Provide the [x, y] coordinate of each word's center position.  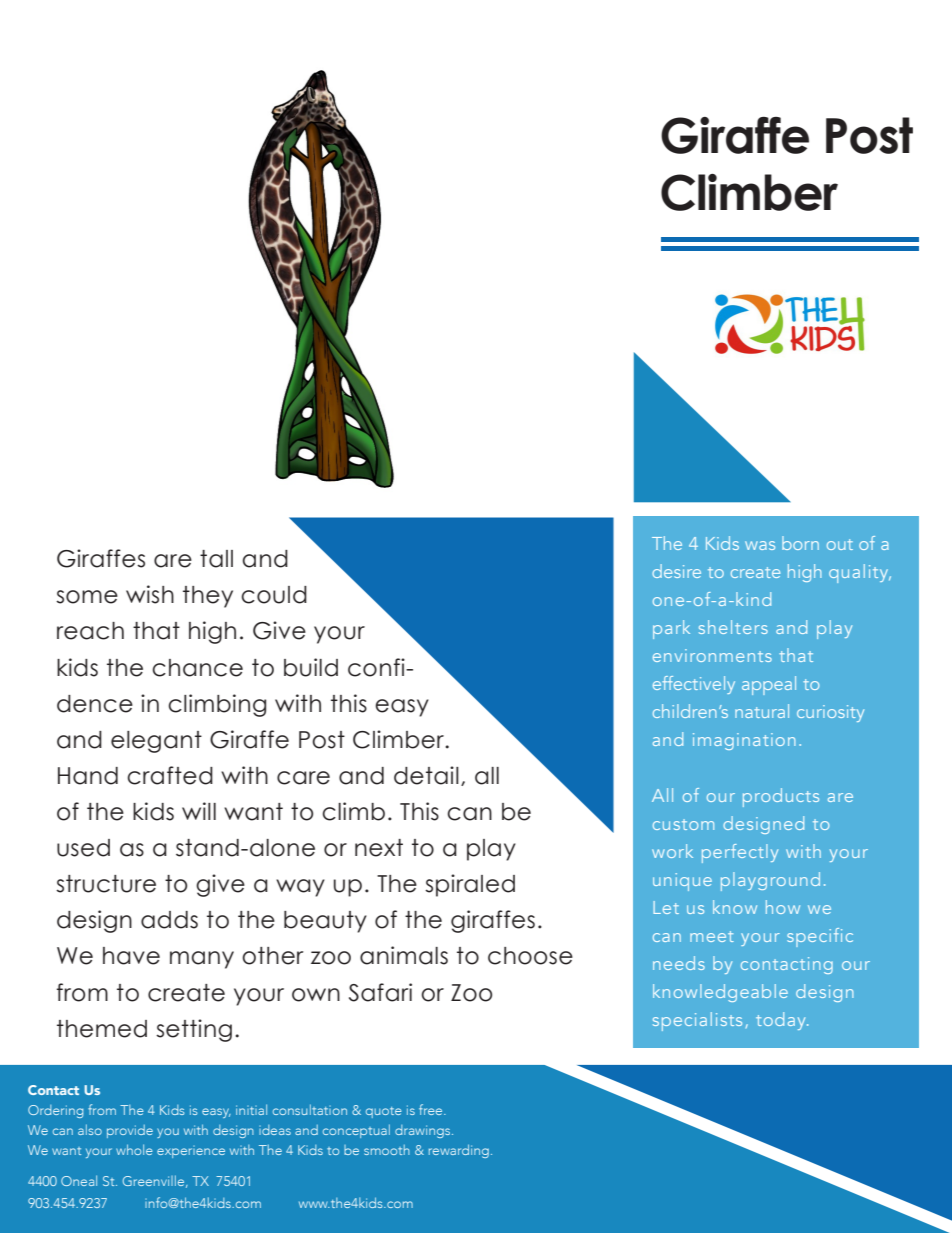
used [83, 848]
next [379, 848]
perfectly [740, 853]
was [760, 545]
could [274, 595]
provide [130, 1131]
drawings [424, 1131]
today [782, 1021]
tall [216, 559]
